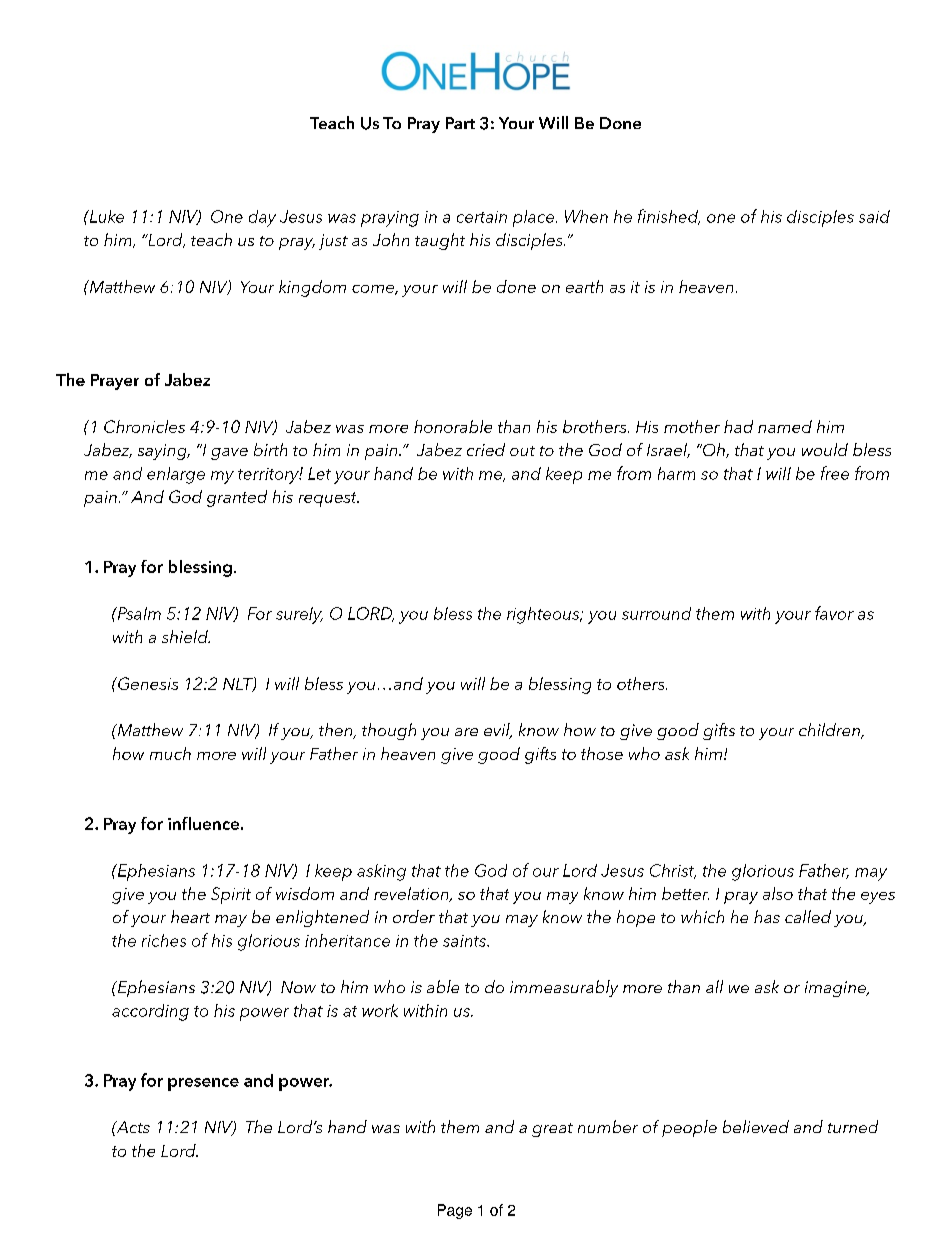 This screenshot has height=1233, width=952. Describe the element at coordinates (203, 1084) in the screenshot. I see `presence` at that location.
